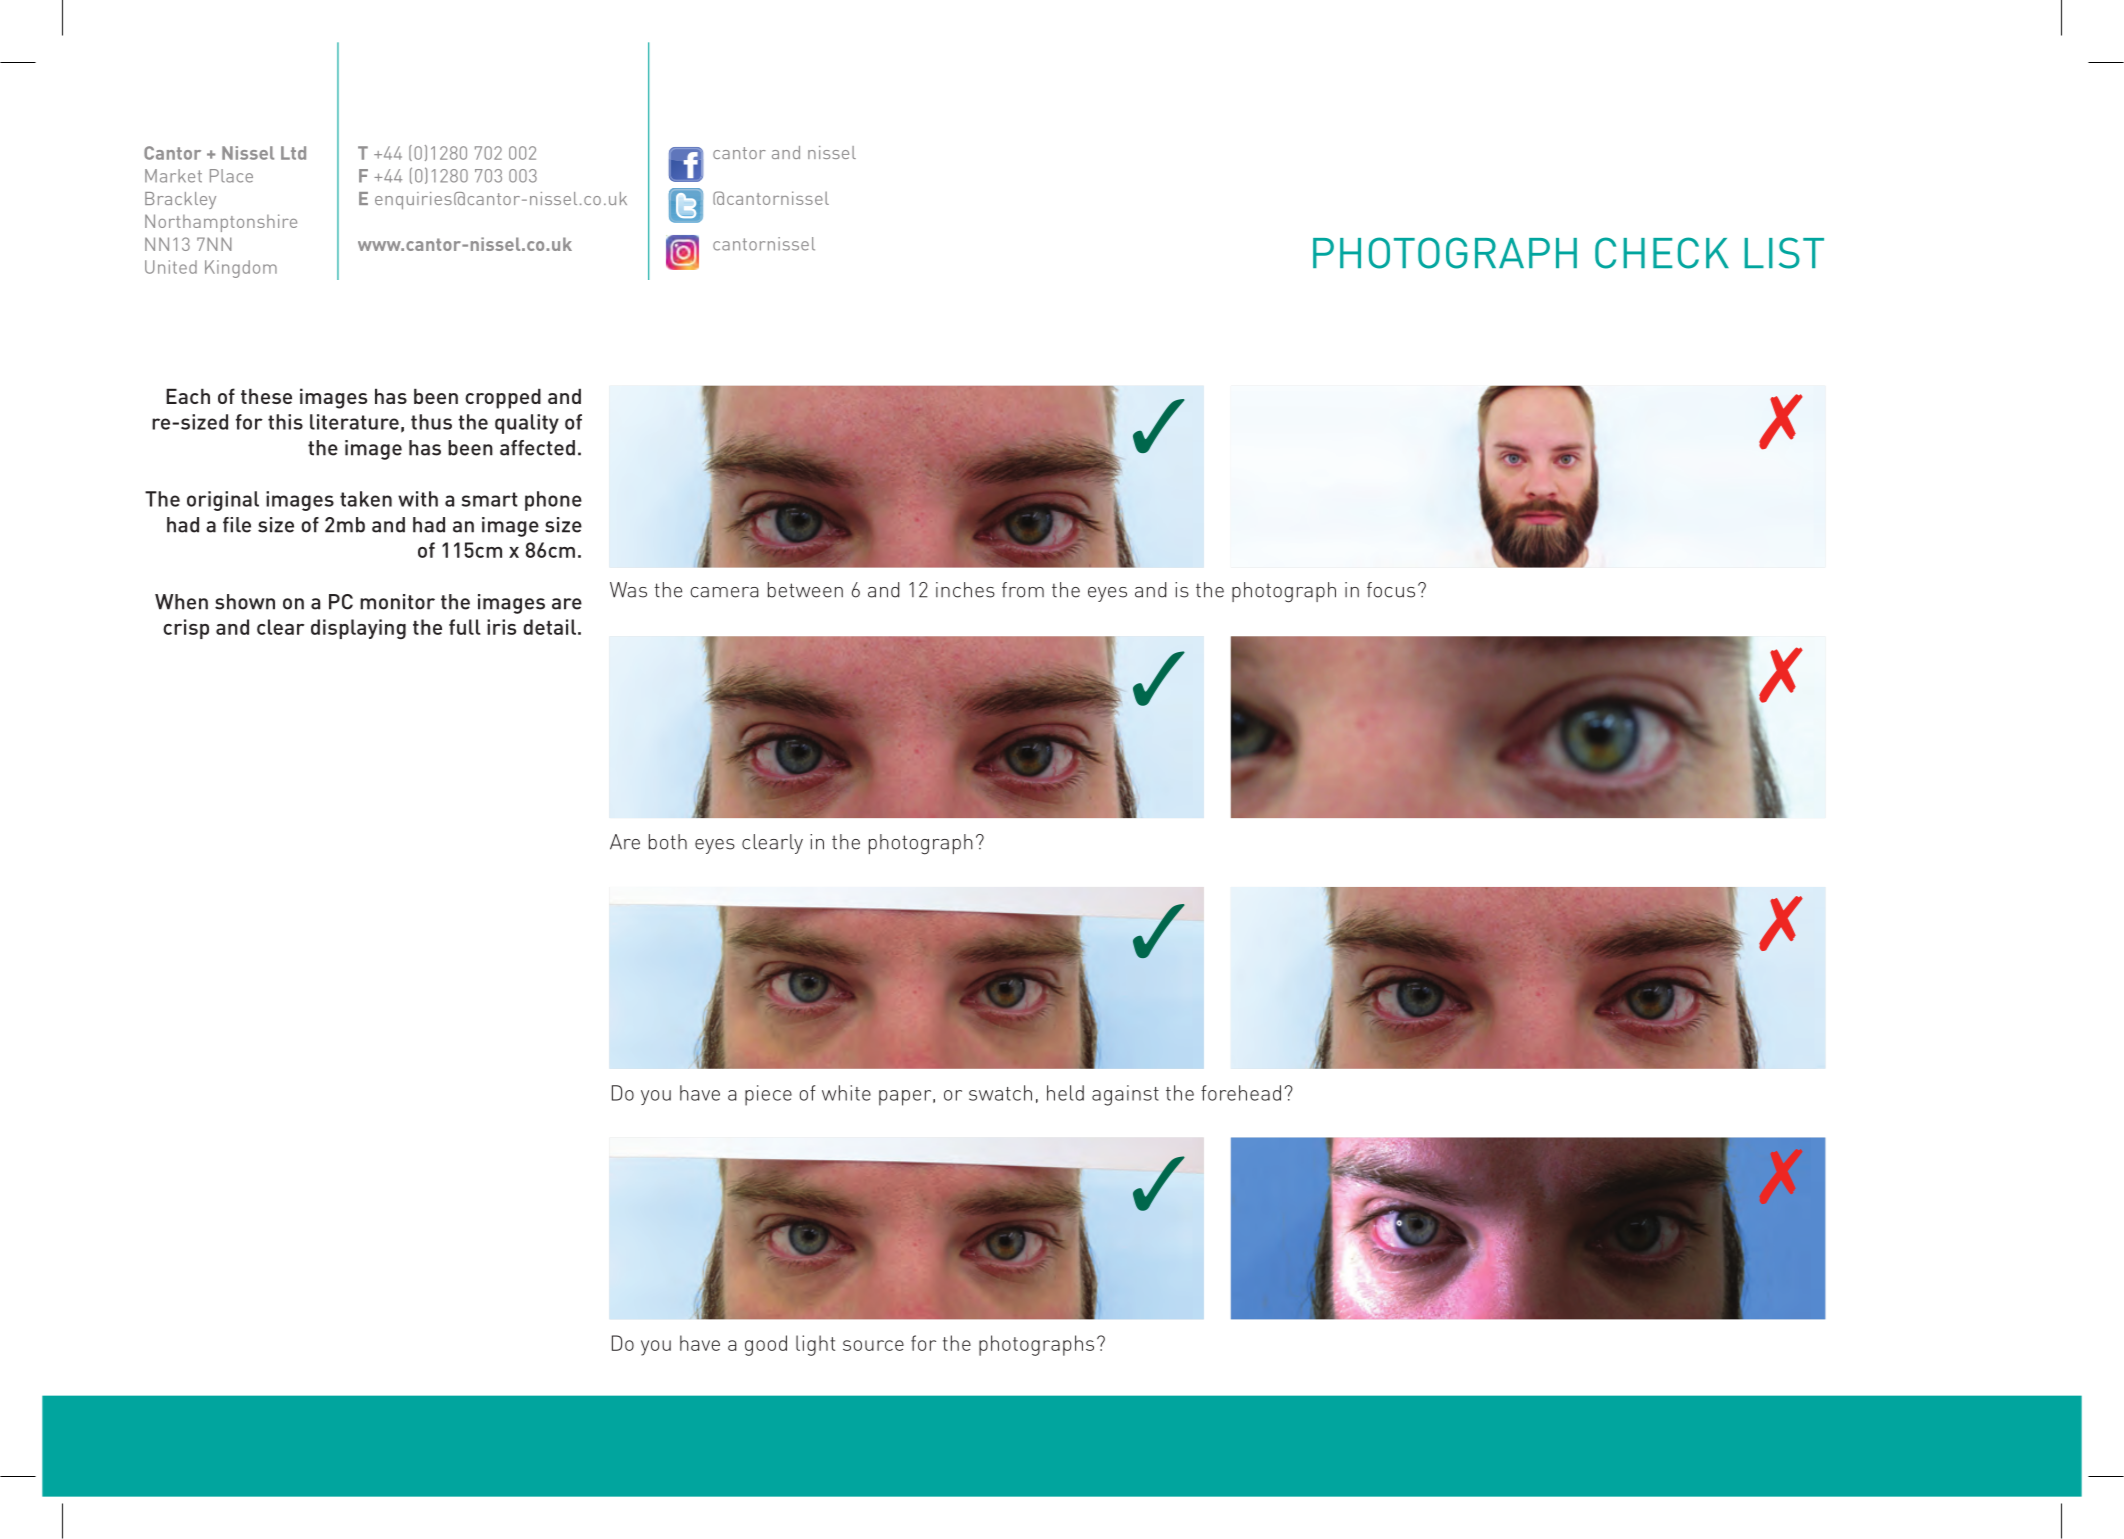  What do you see at coordinates (1241, 1093) in the page?
I see `forehead` at bounding box center [1241, 1093].
